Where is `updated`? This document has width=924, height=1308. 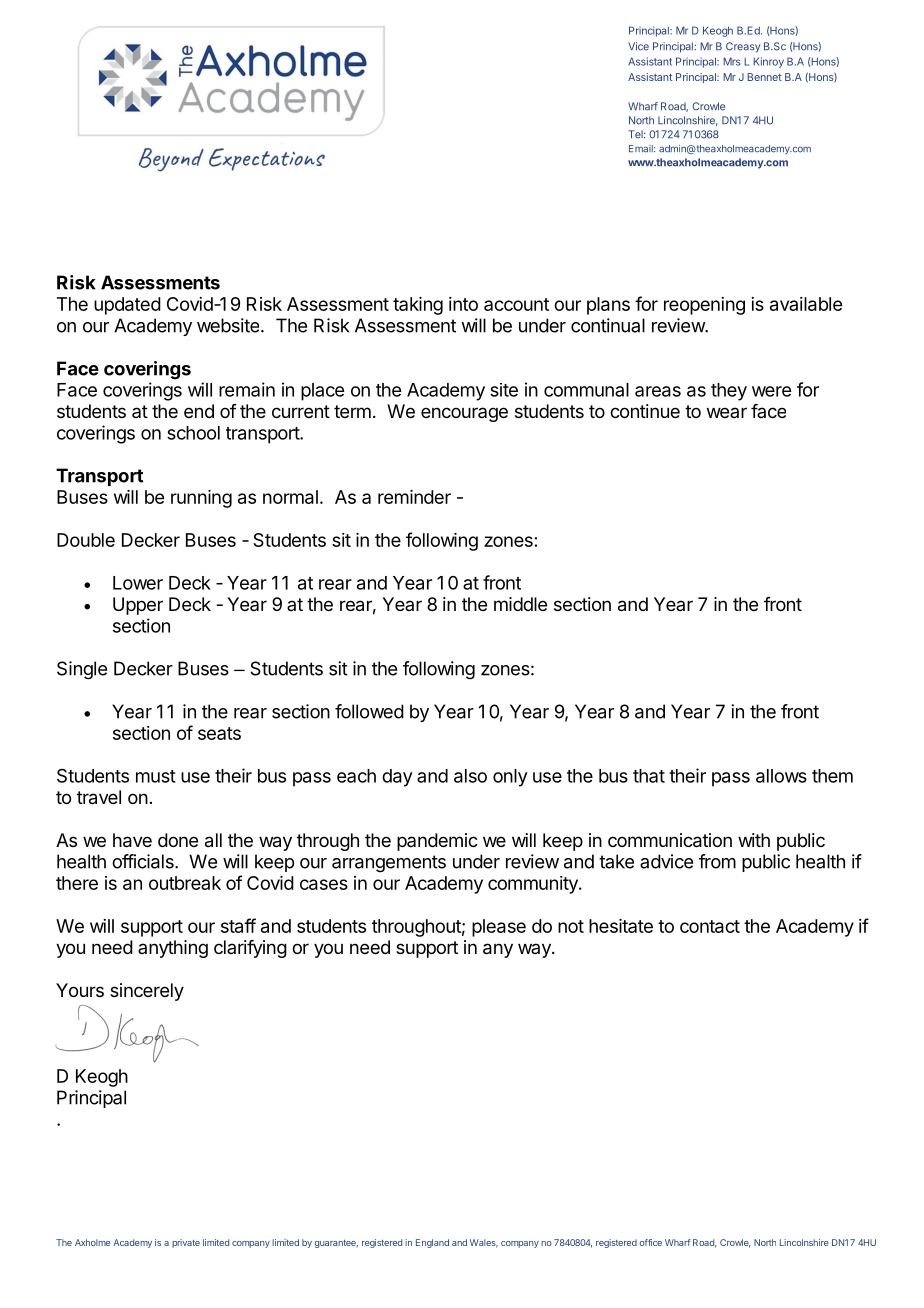 updated is located at coordinates (127, 306).
